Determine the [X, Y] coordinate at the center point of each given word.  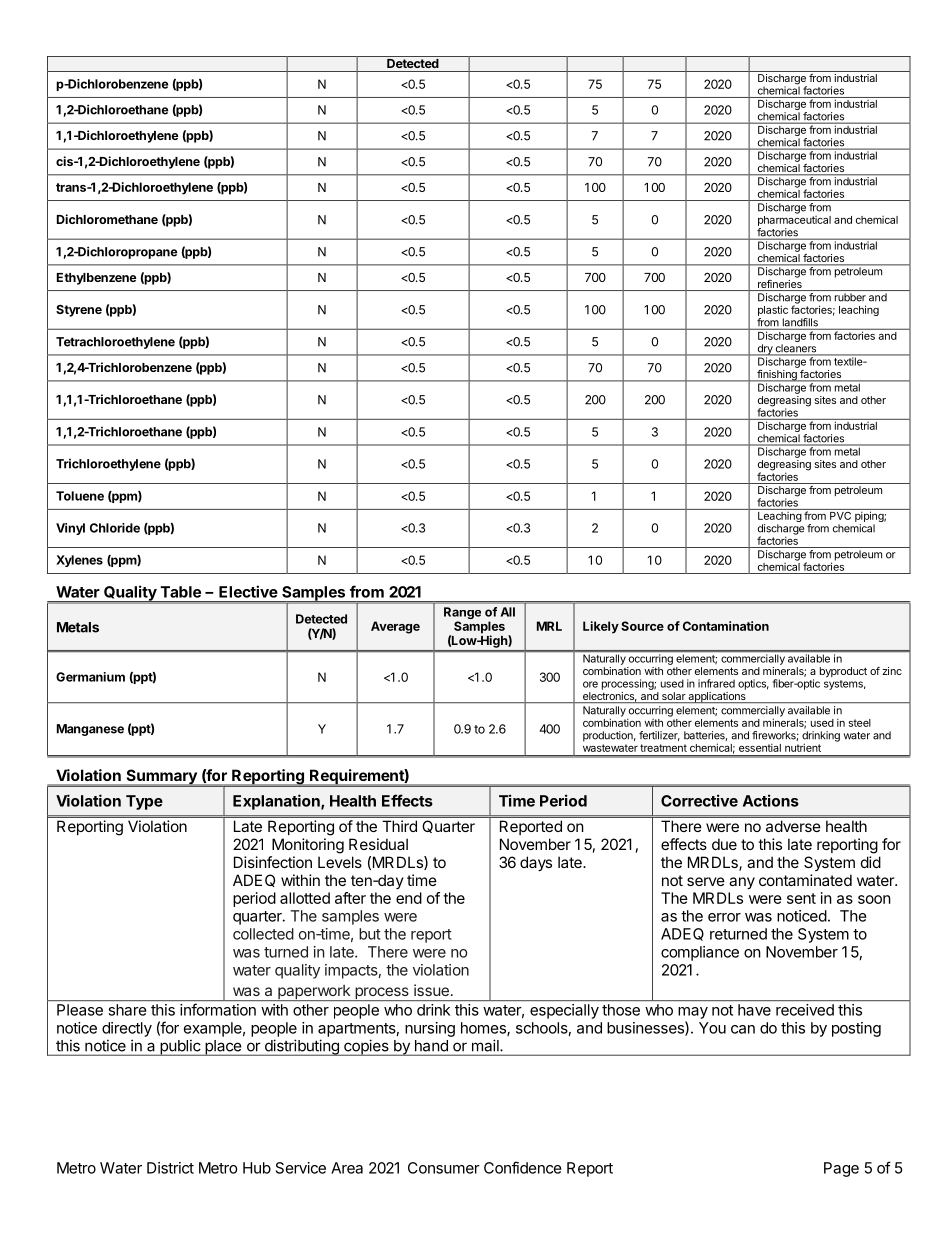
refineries [780, 285]
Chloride [115, 528]
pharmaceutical [794, 222]
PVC [841, 514]
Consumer [444, 1168]
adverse [793, 826]
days [536, 863]
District [170, 1168]
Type [144, 802]
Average [395, 627]
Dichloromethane [107, 219]
